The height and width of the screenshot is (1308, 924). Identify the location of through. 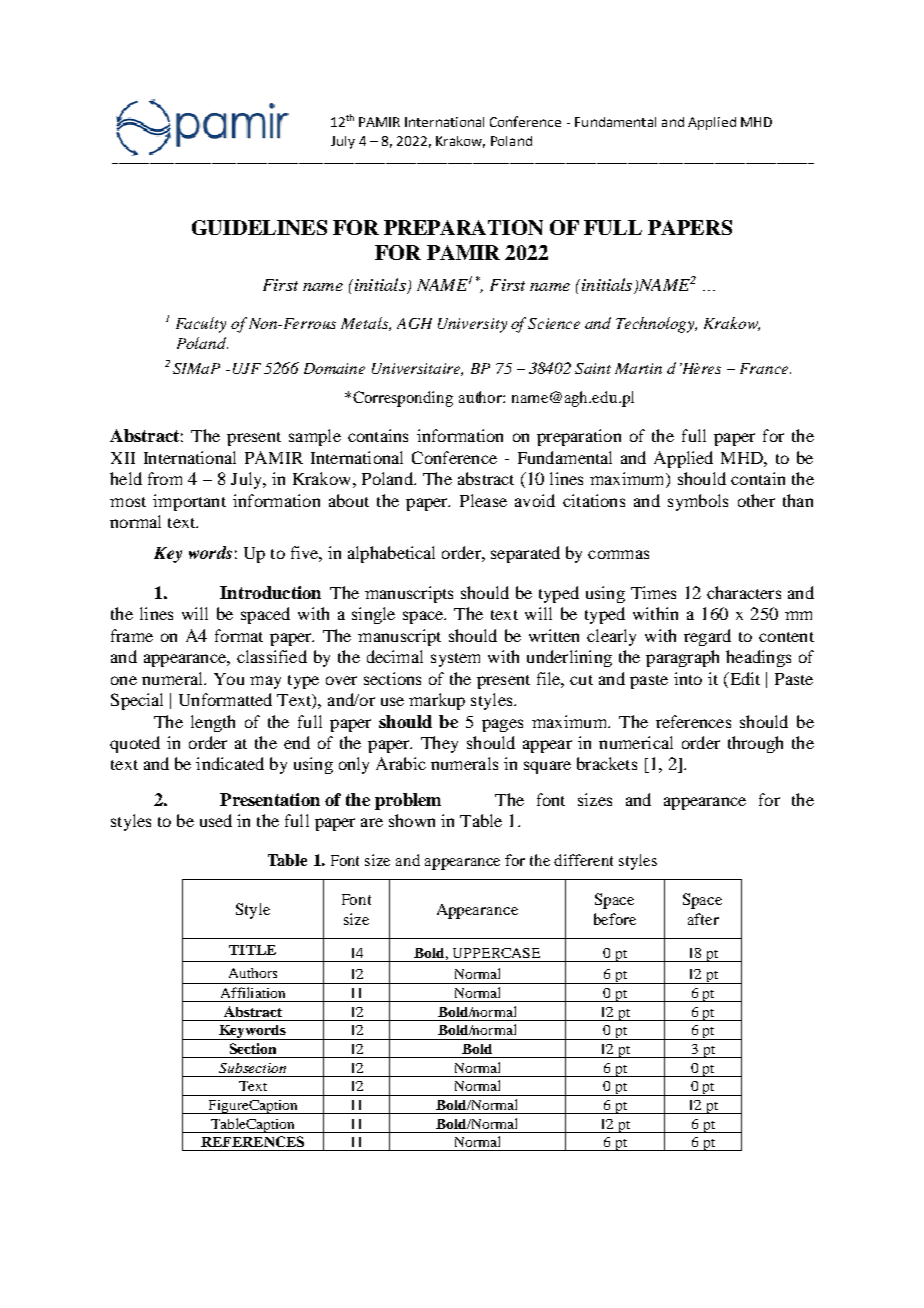
(755, 744).
